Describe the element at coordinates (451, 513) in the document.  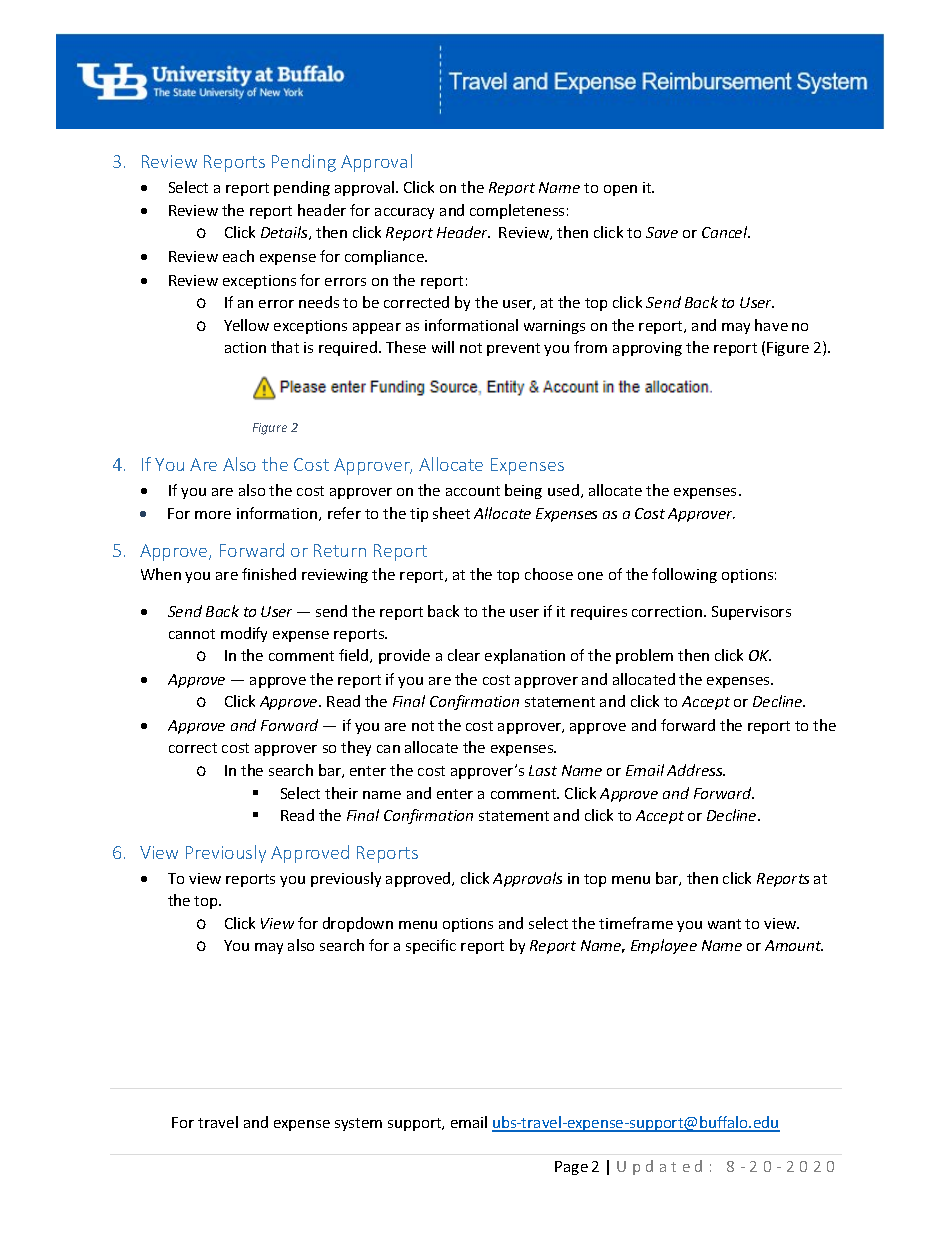
I see `sheet` at that location.
